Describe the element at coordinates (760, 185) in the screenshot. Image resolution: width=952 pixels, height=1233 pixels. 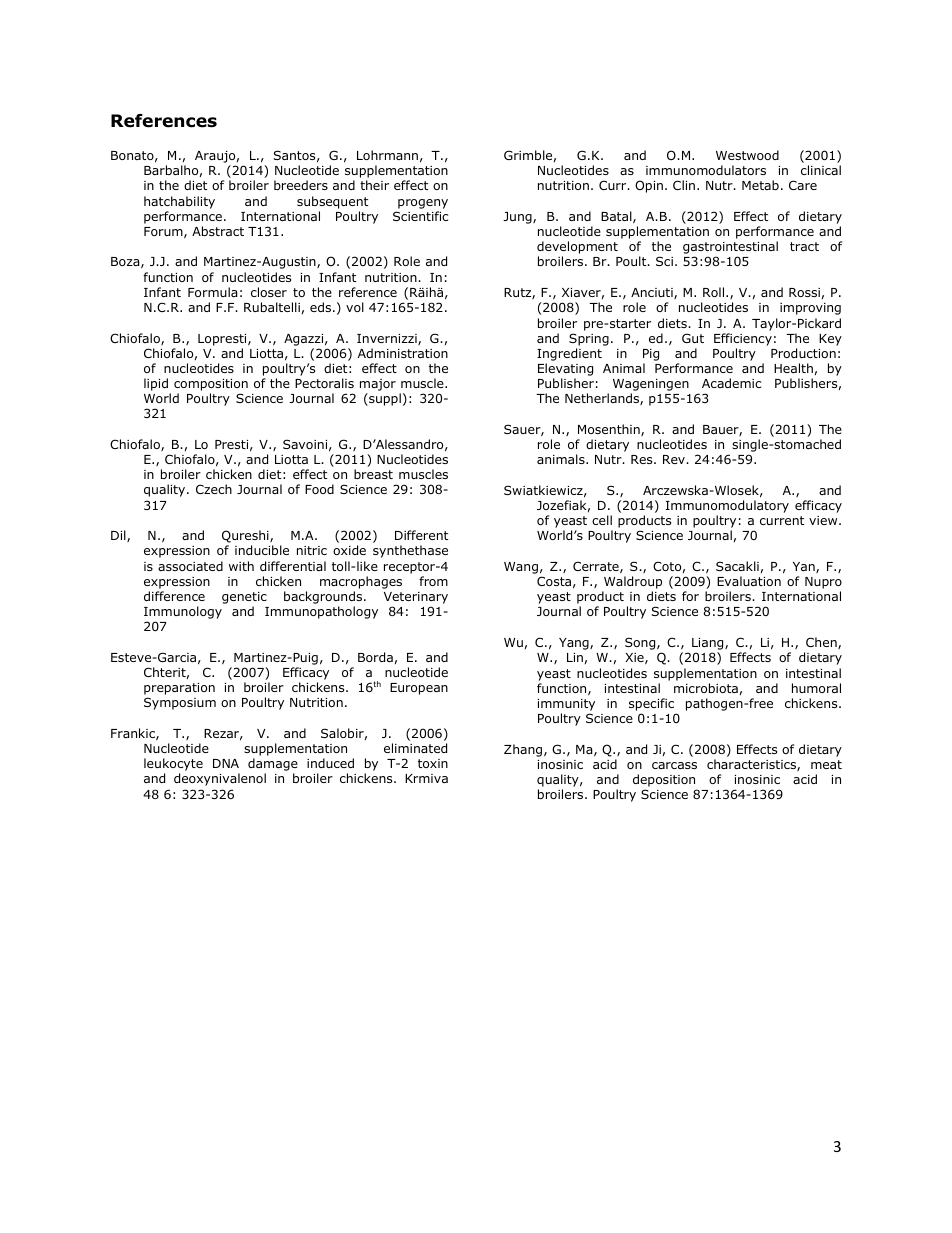
I see `Metab` at that location.
